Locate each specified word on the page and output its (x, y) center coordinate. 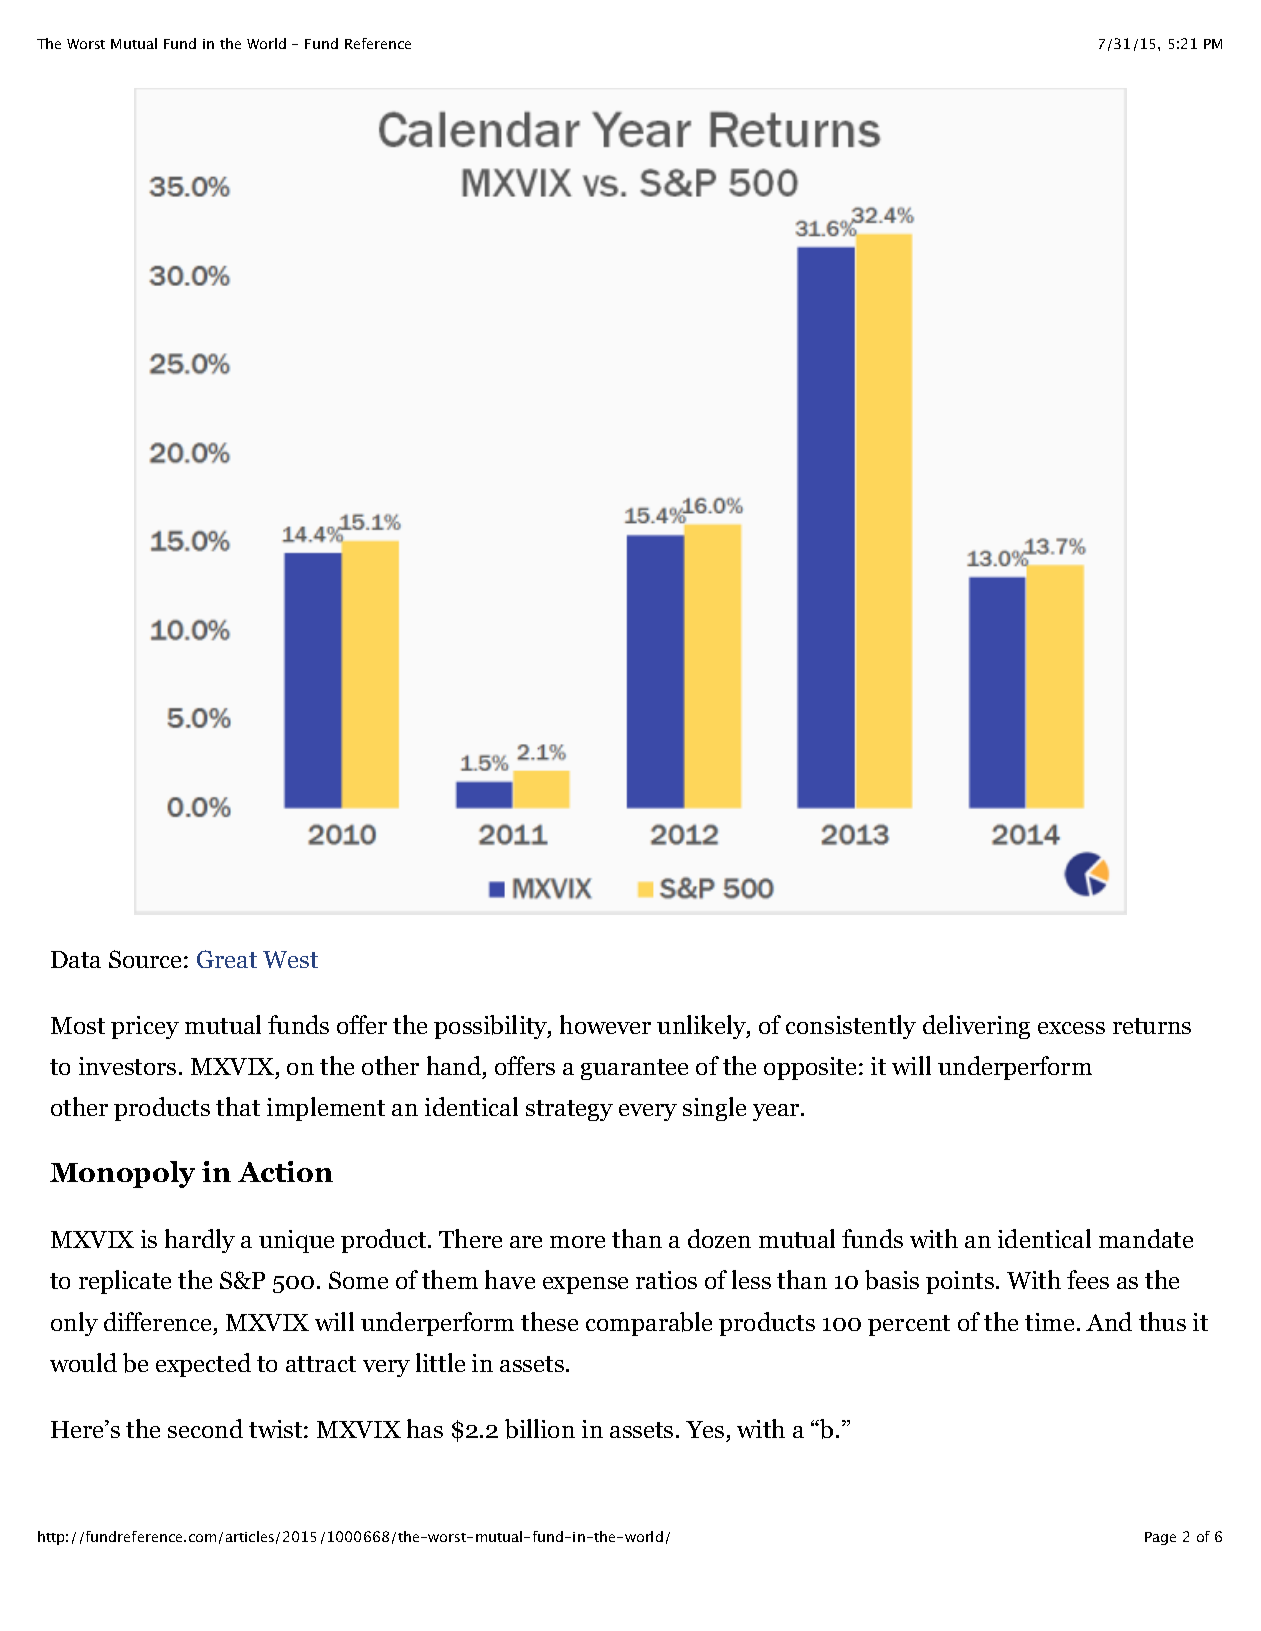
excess (1071, 1028)
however (605, 1024)
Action (285, 1171)
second (205, 1428)
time (1049, 1322)
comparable (649, 1324)
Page (1160, 1538)
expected (203, 1365)
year (777, 1112)
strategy (569, 1110)
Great (227, 959)
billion (540, 1429)
